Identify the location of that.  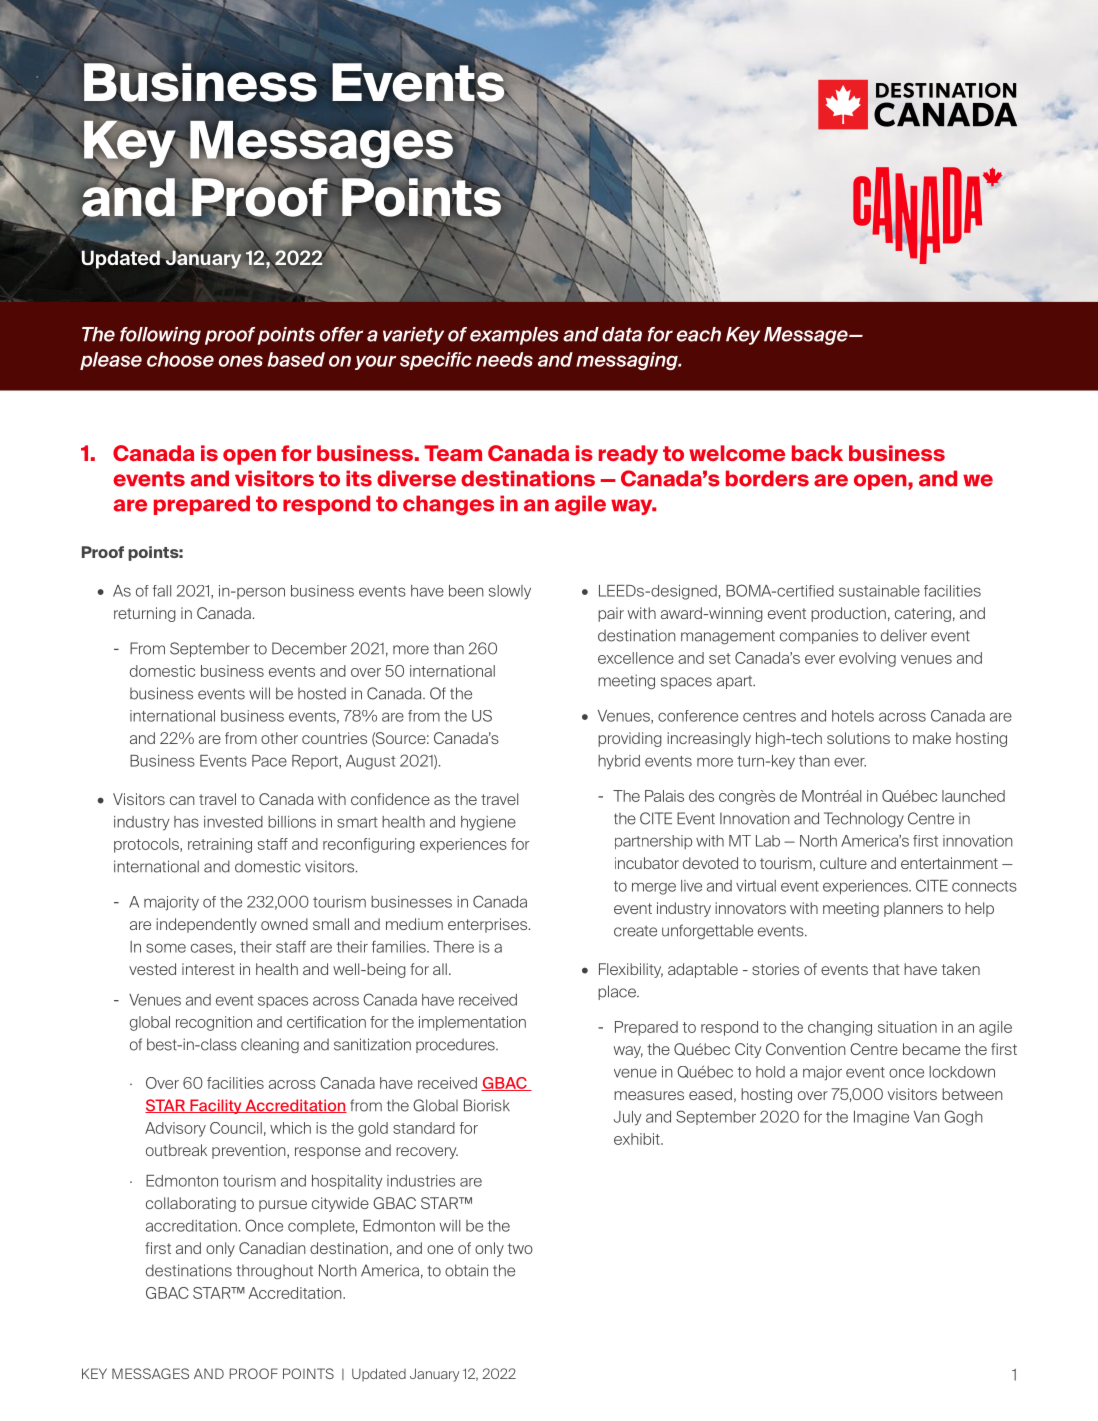
(886, 969).
